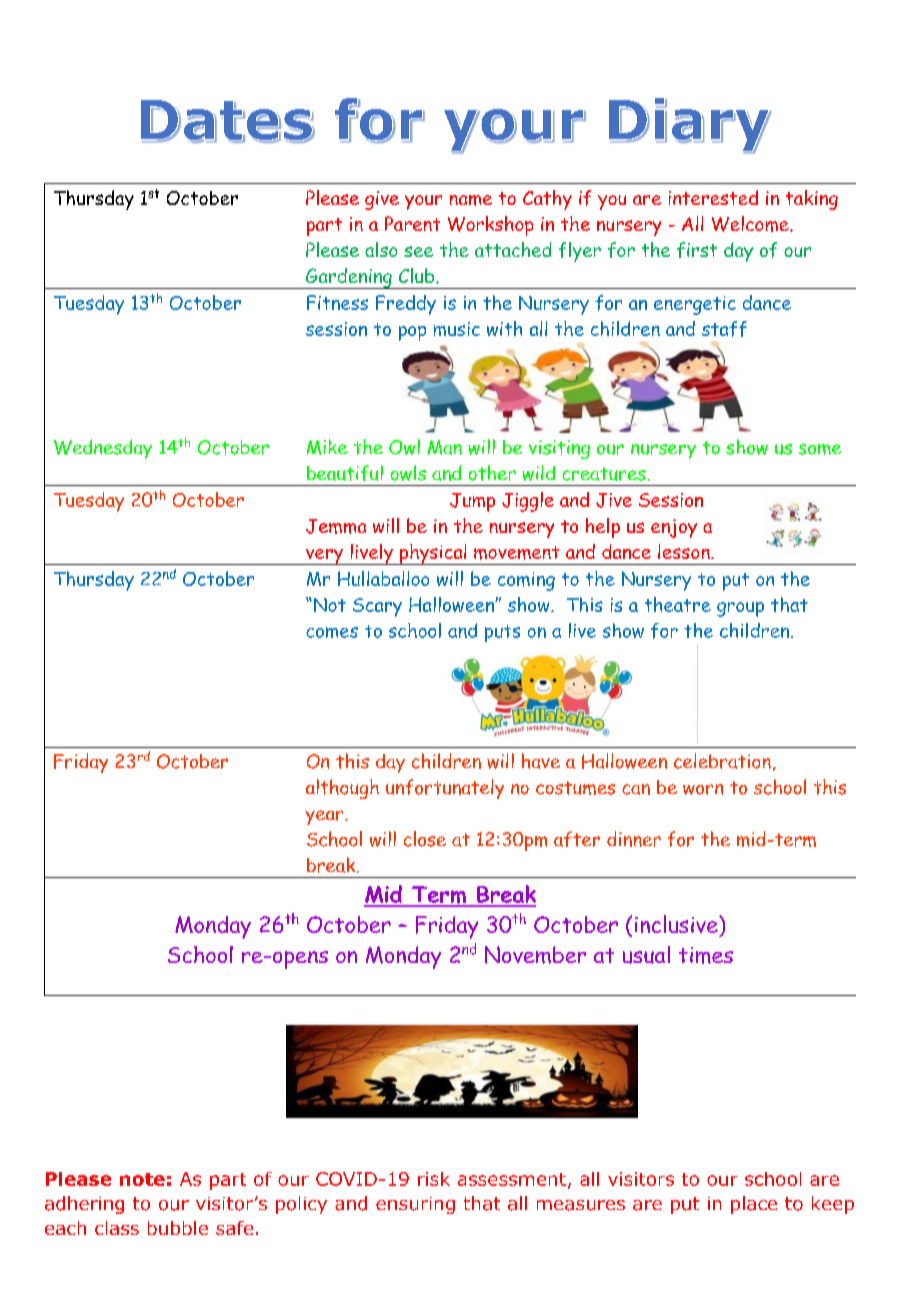  What do you see at coordinates (685, 551) in the page?
I see `lesson` at bounding box center [685, 551].
